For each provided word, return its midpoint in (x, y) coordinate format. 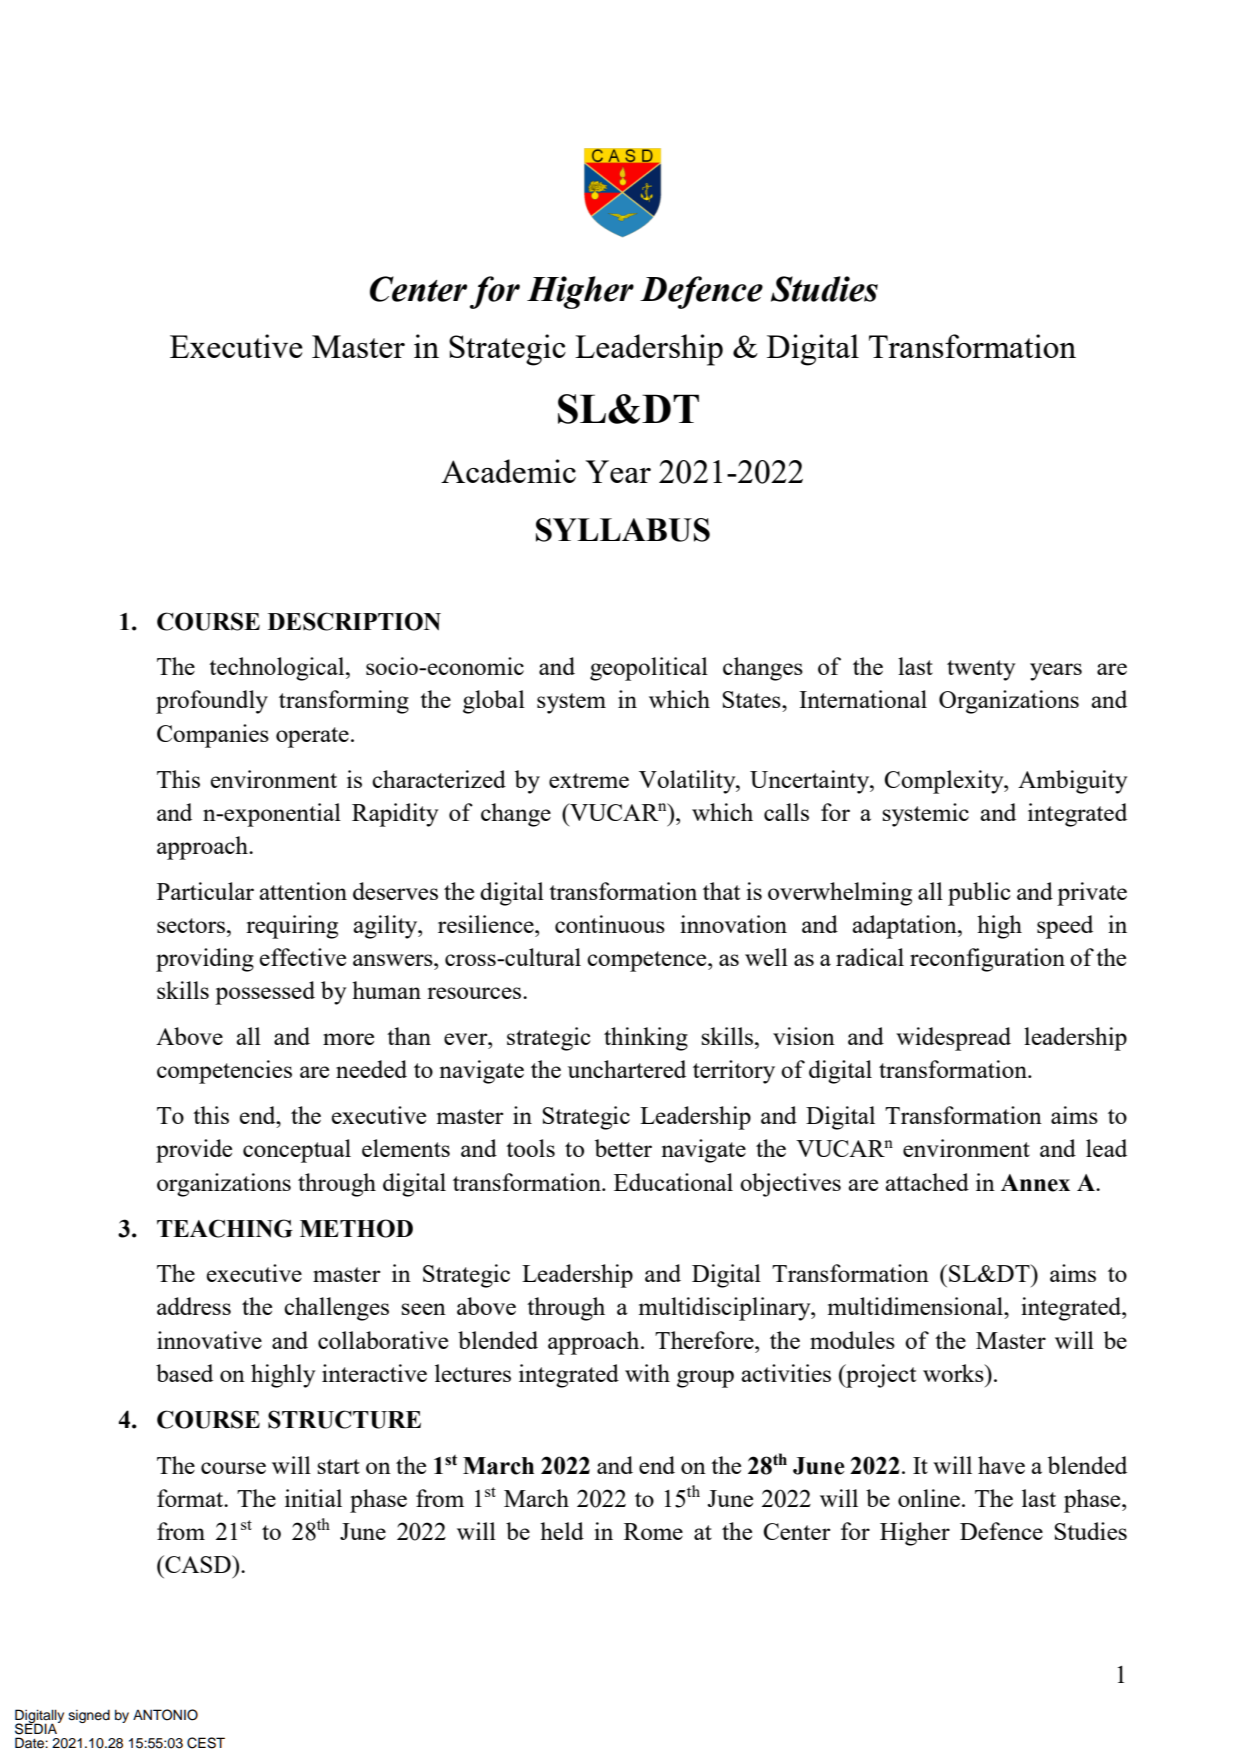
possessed (265, 993)
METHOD (356, 1228)
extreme (589, 780)
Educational (673, 1182)
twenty (981, 670)
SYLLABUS (623, 530)
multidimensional (916, 1306)
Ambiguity (1072, 782)
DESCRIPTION (354, 621)
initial (313, 1498)
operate (312, 737)
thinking (646, 1039)
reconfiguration (987, 960)
